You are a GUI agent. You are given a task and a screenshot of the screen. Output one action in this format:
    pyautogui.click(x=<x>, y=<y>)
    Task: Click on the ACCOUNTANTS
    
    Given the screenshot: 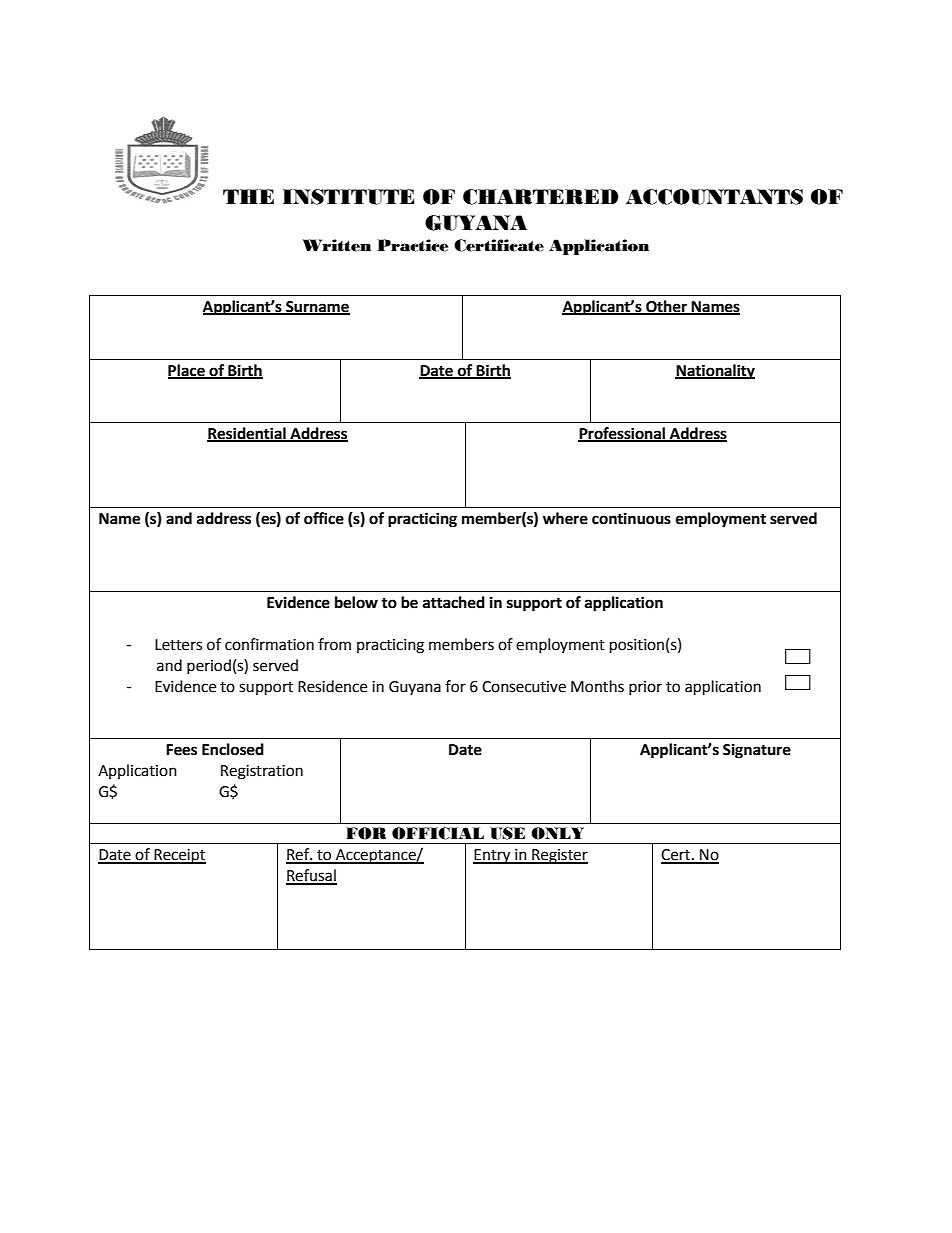 What is the action you would take?
    pyautogui.click(x=714, y=197)
